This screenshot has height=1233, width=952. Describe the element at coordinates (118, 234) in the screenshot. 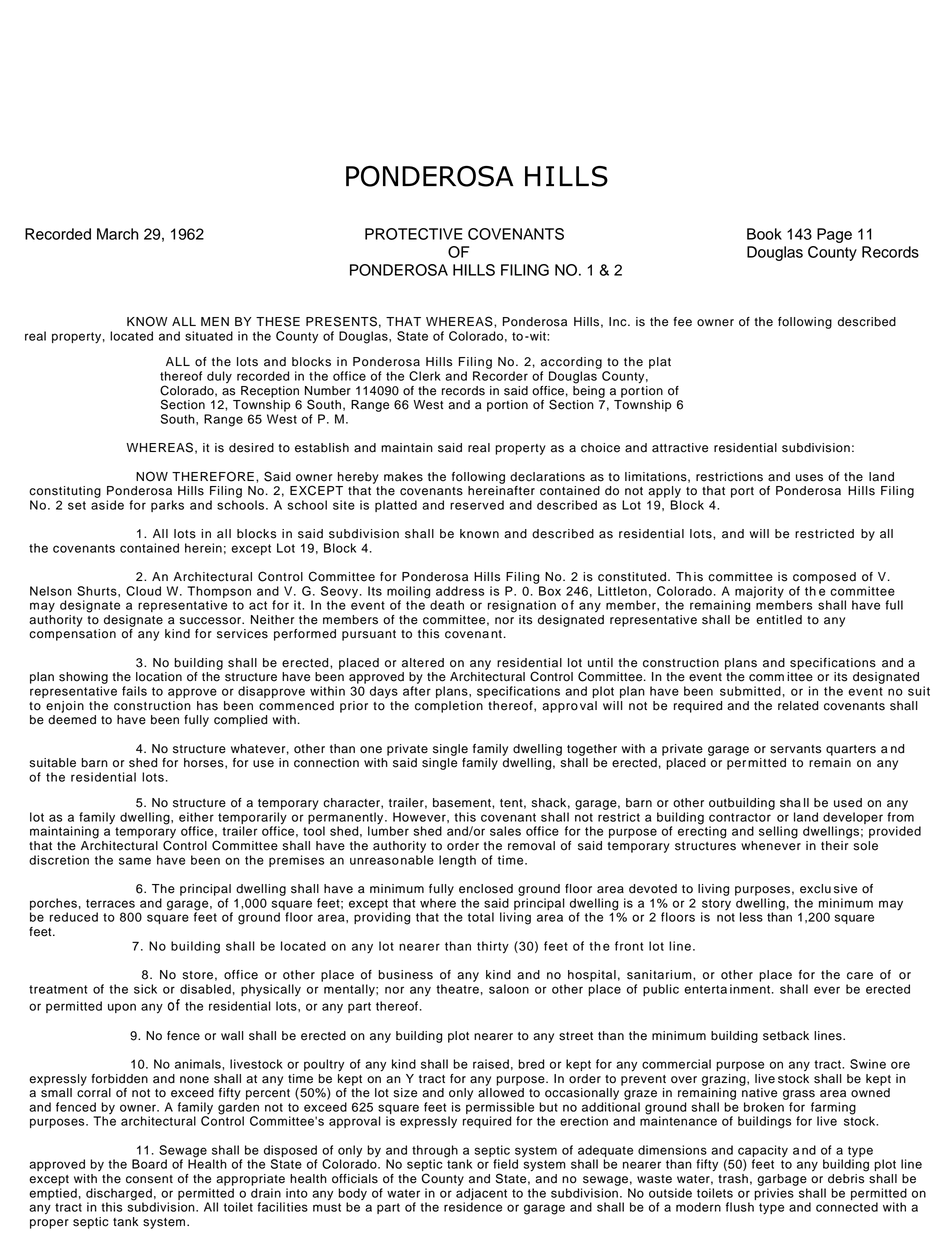

I see `March` at that location.
